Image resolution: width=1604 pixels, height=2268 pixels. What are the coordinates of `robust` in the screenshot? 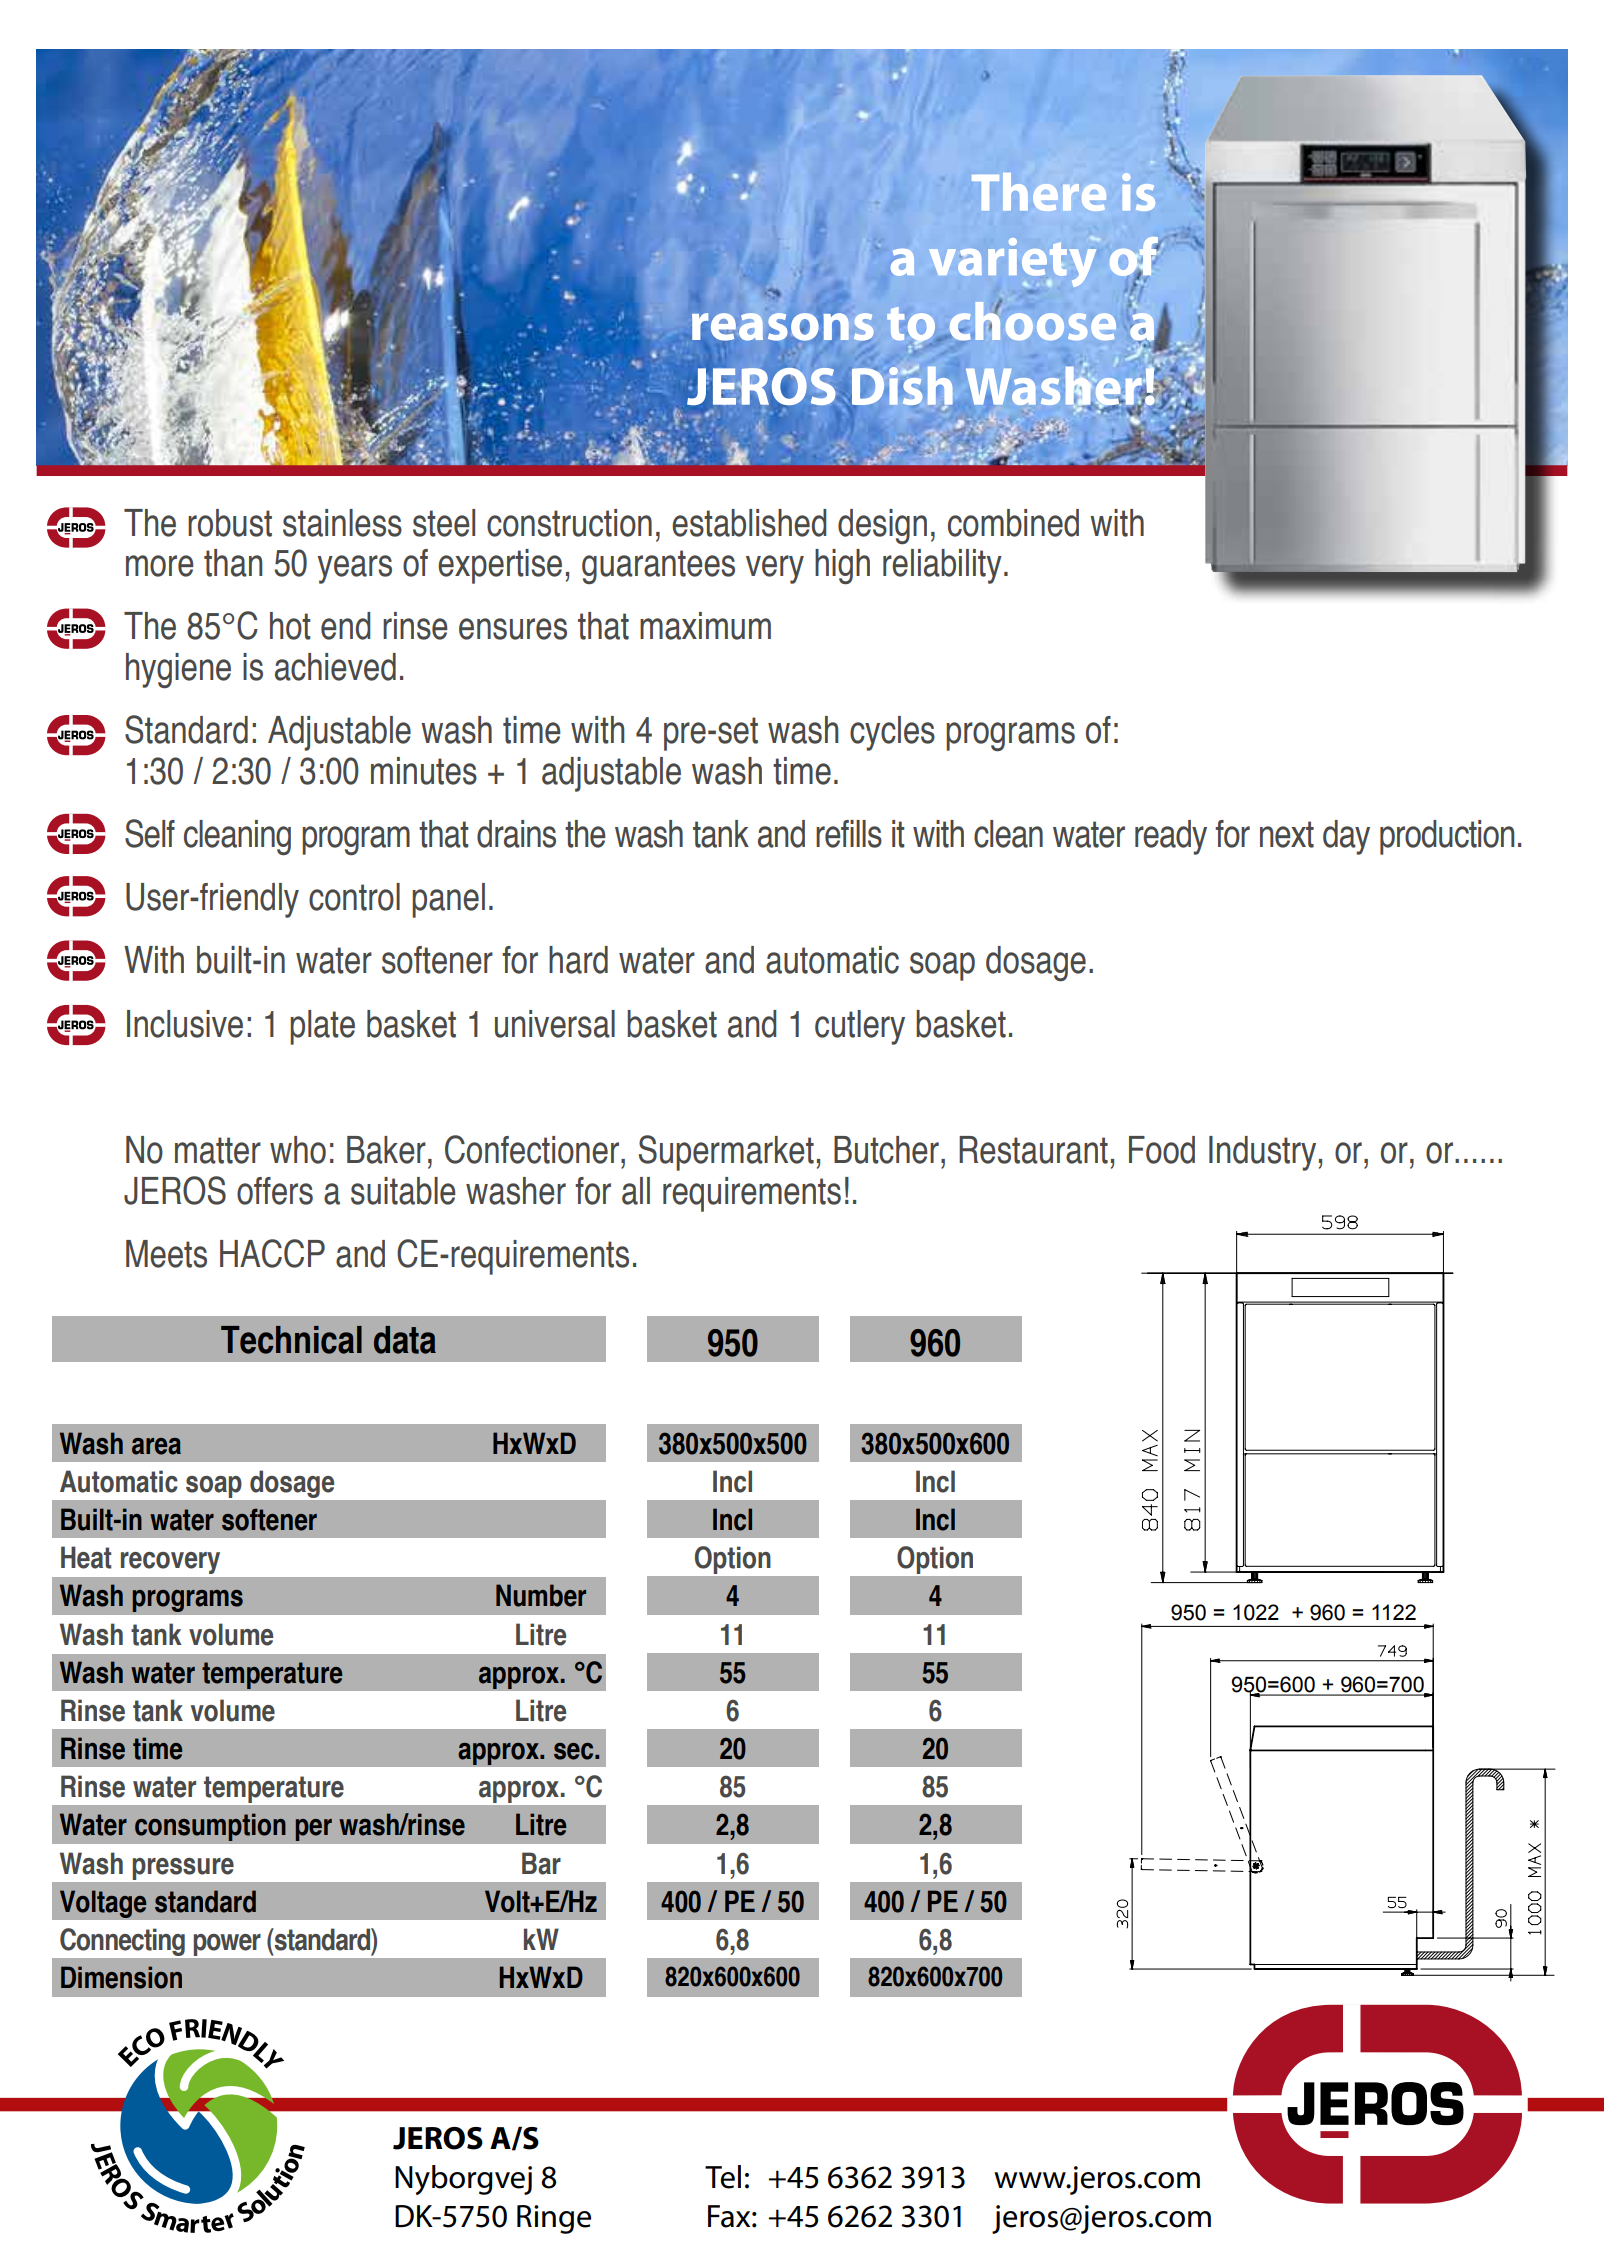 It's located at (230, 523).
